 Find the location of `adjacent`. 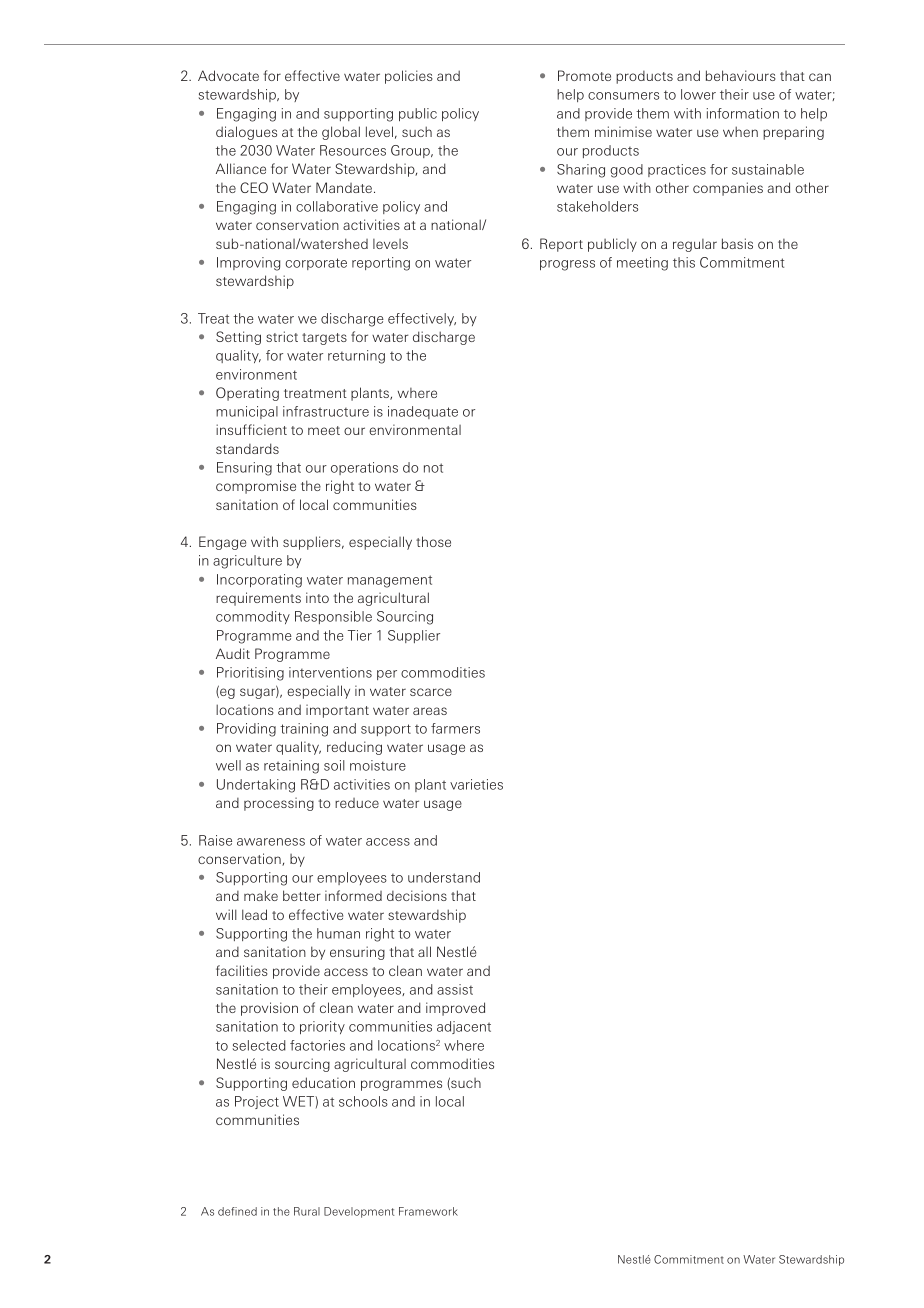

adjacent is located at coordinates (464, 1027).
